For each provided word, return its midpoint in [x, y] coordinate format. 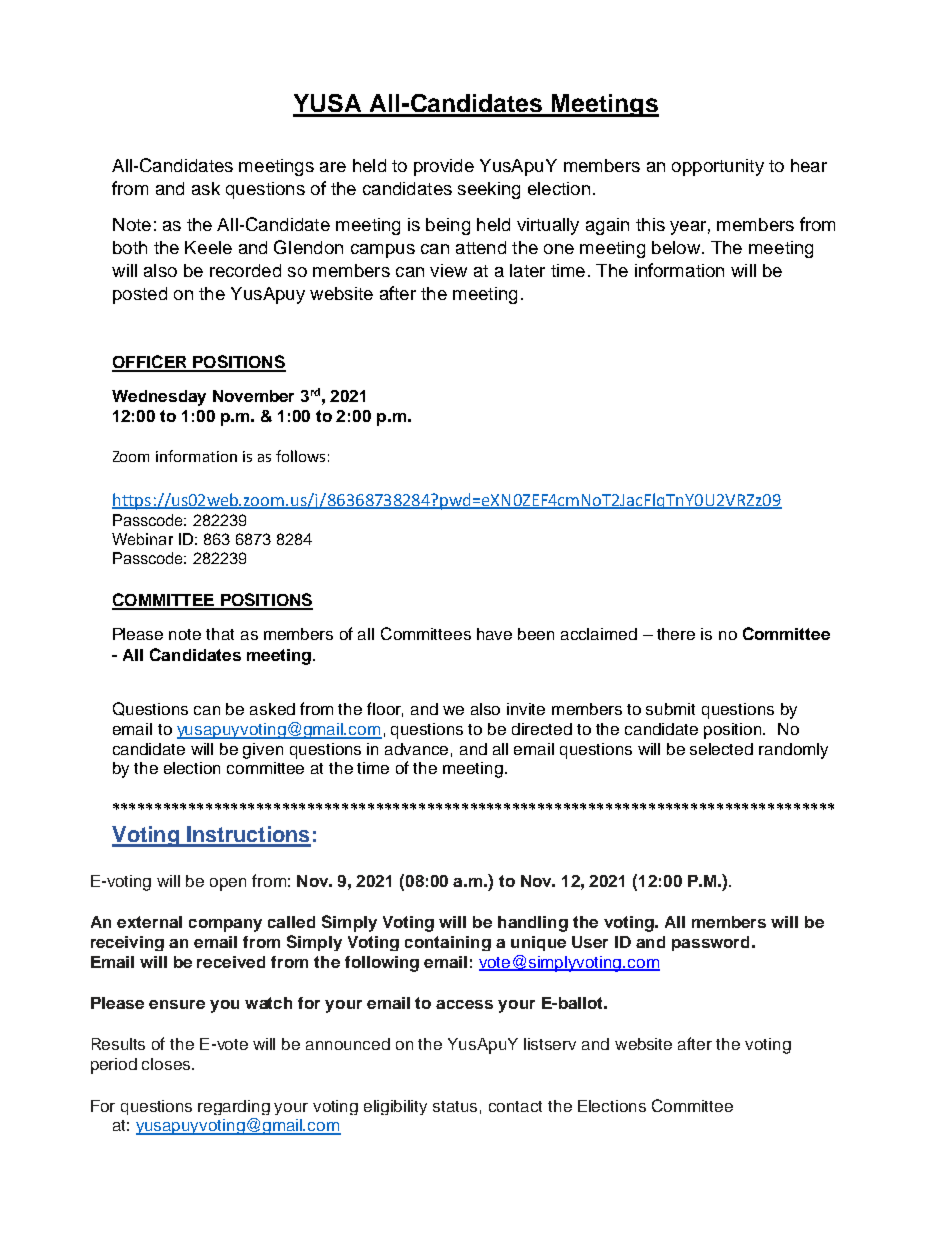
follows [300, 456]
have [494, 634]
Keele [208, 247]
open [228, 884]
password [710, 943]
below [676, 247]
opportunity [718, 167]
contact [515, 1106]
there [676, 634]
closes [167, 1064]
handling [533, 924]
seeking [489, 190]
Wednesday [159, 398]
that [220, 634]
